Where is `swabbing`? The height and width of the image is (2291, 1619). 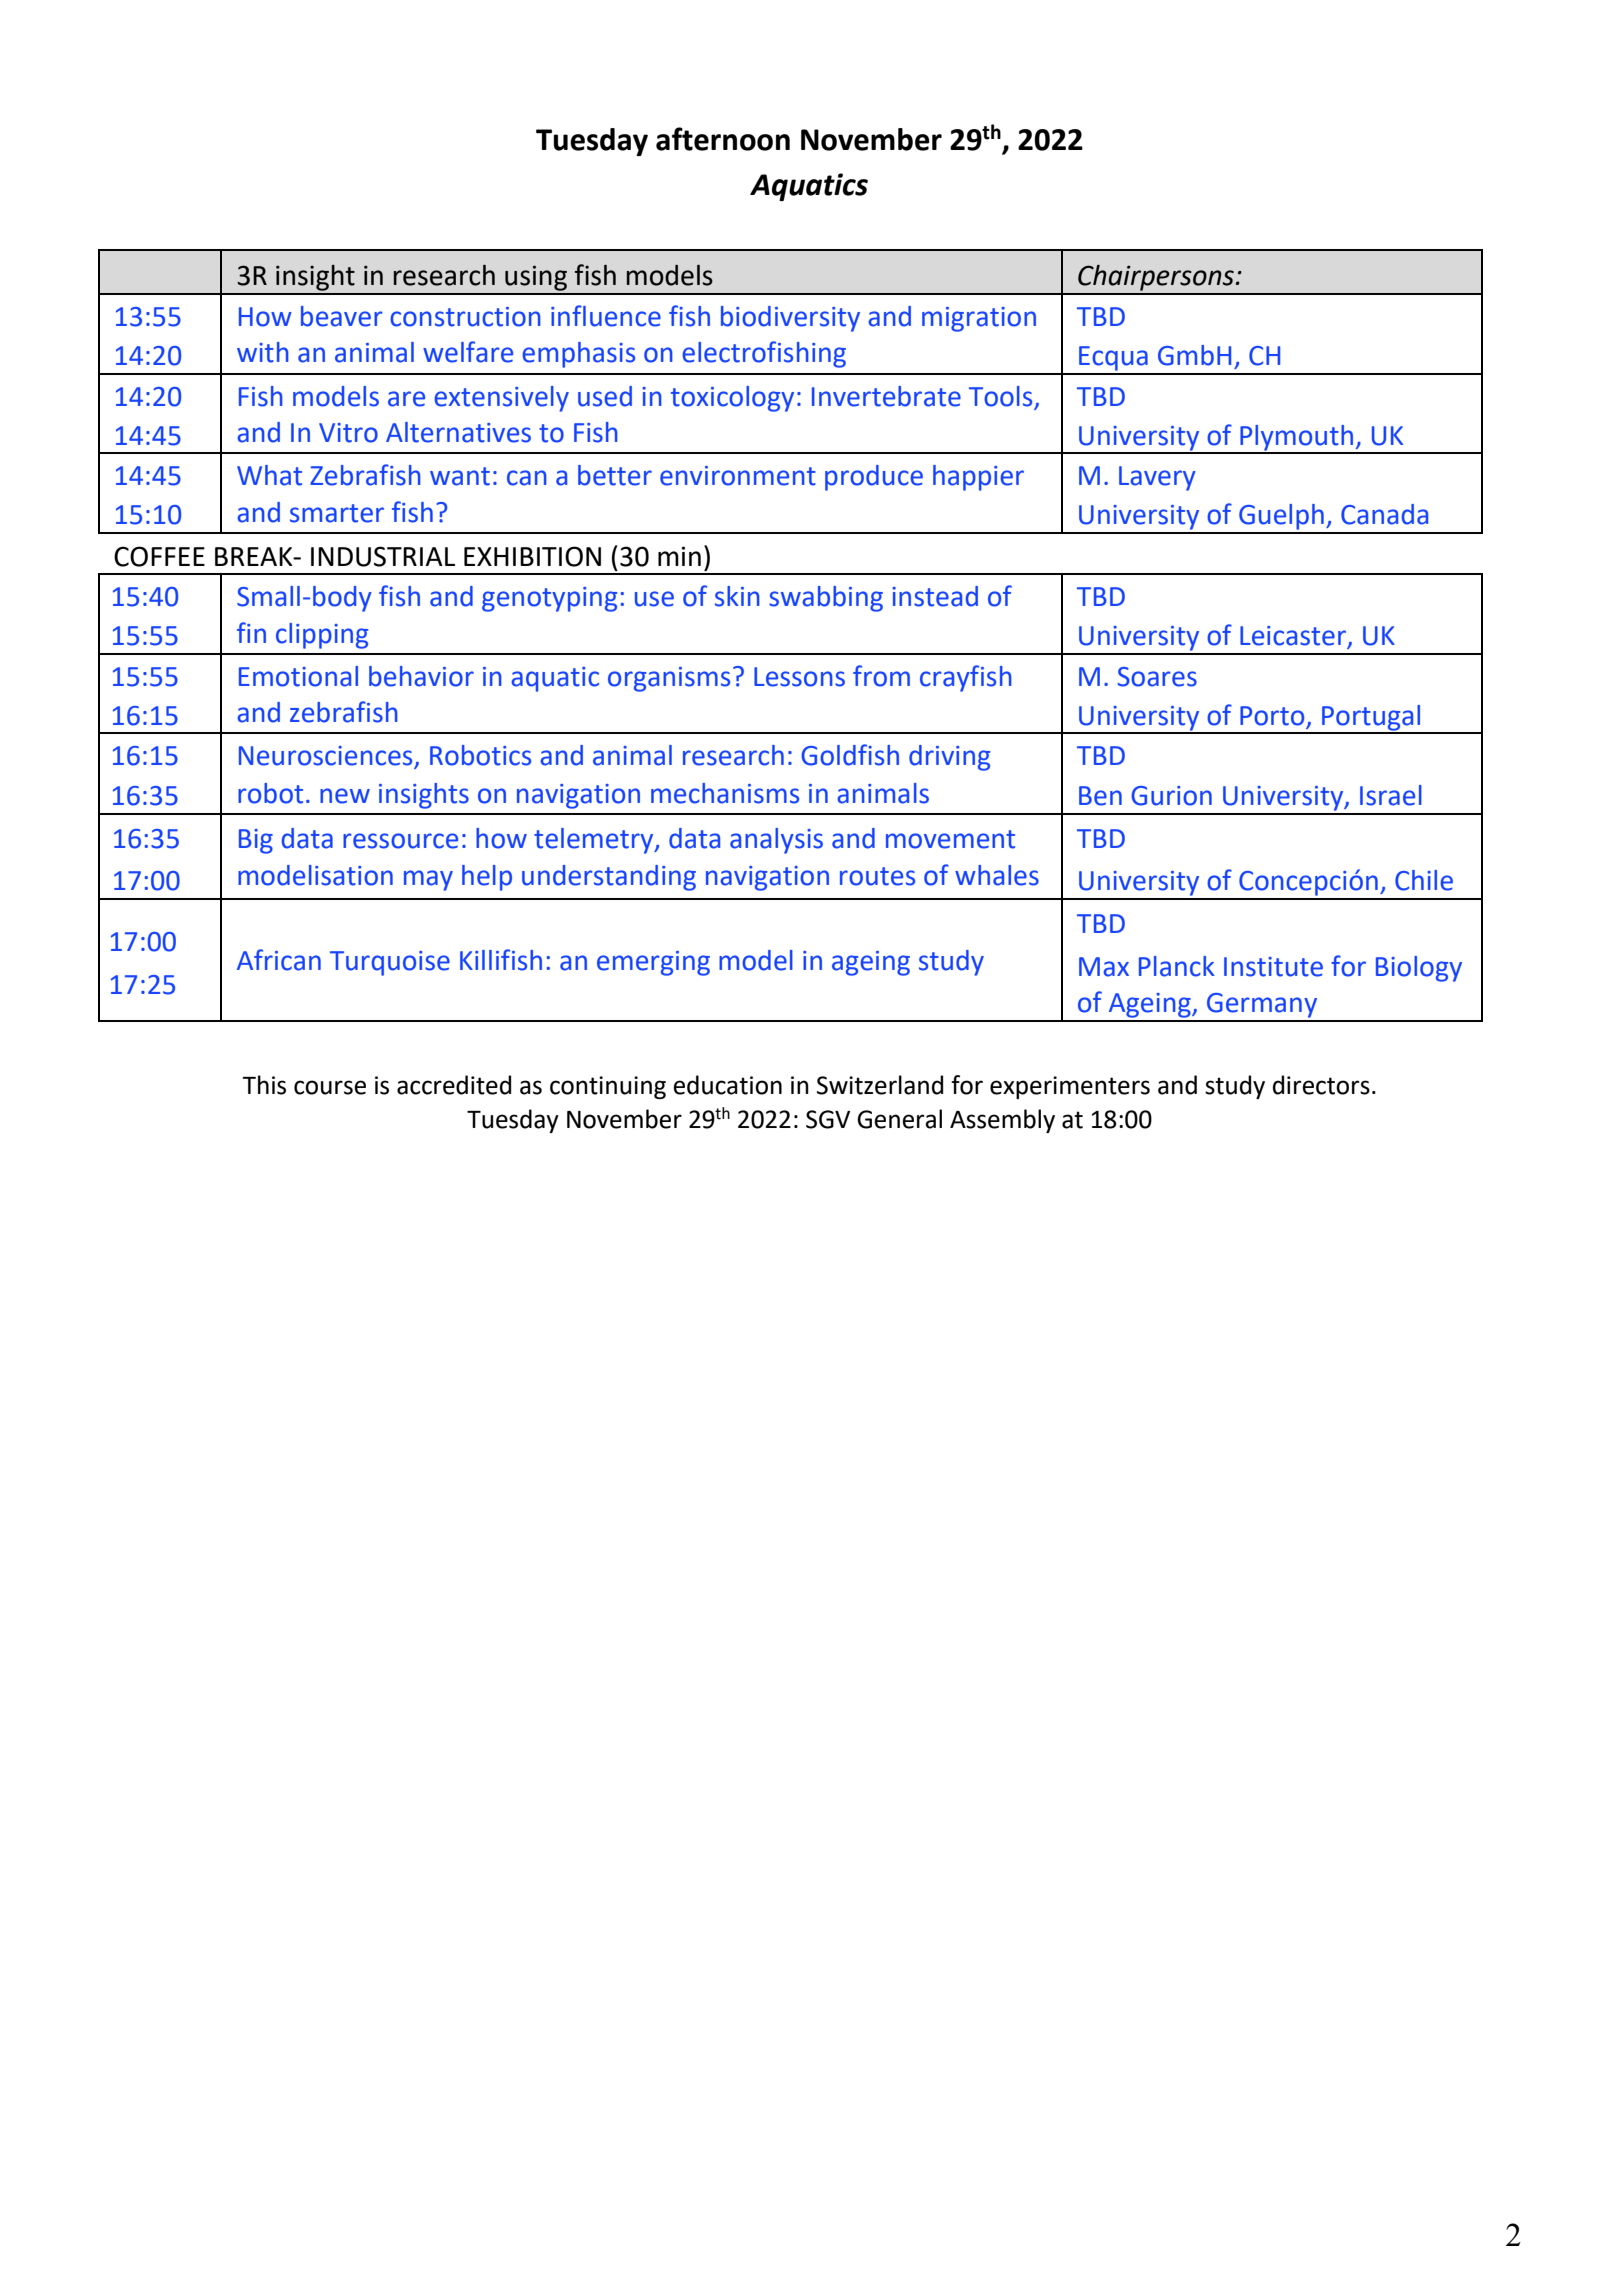 swabbing is located at coordinates (826, 599).
